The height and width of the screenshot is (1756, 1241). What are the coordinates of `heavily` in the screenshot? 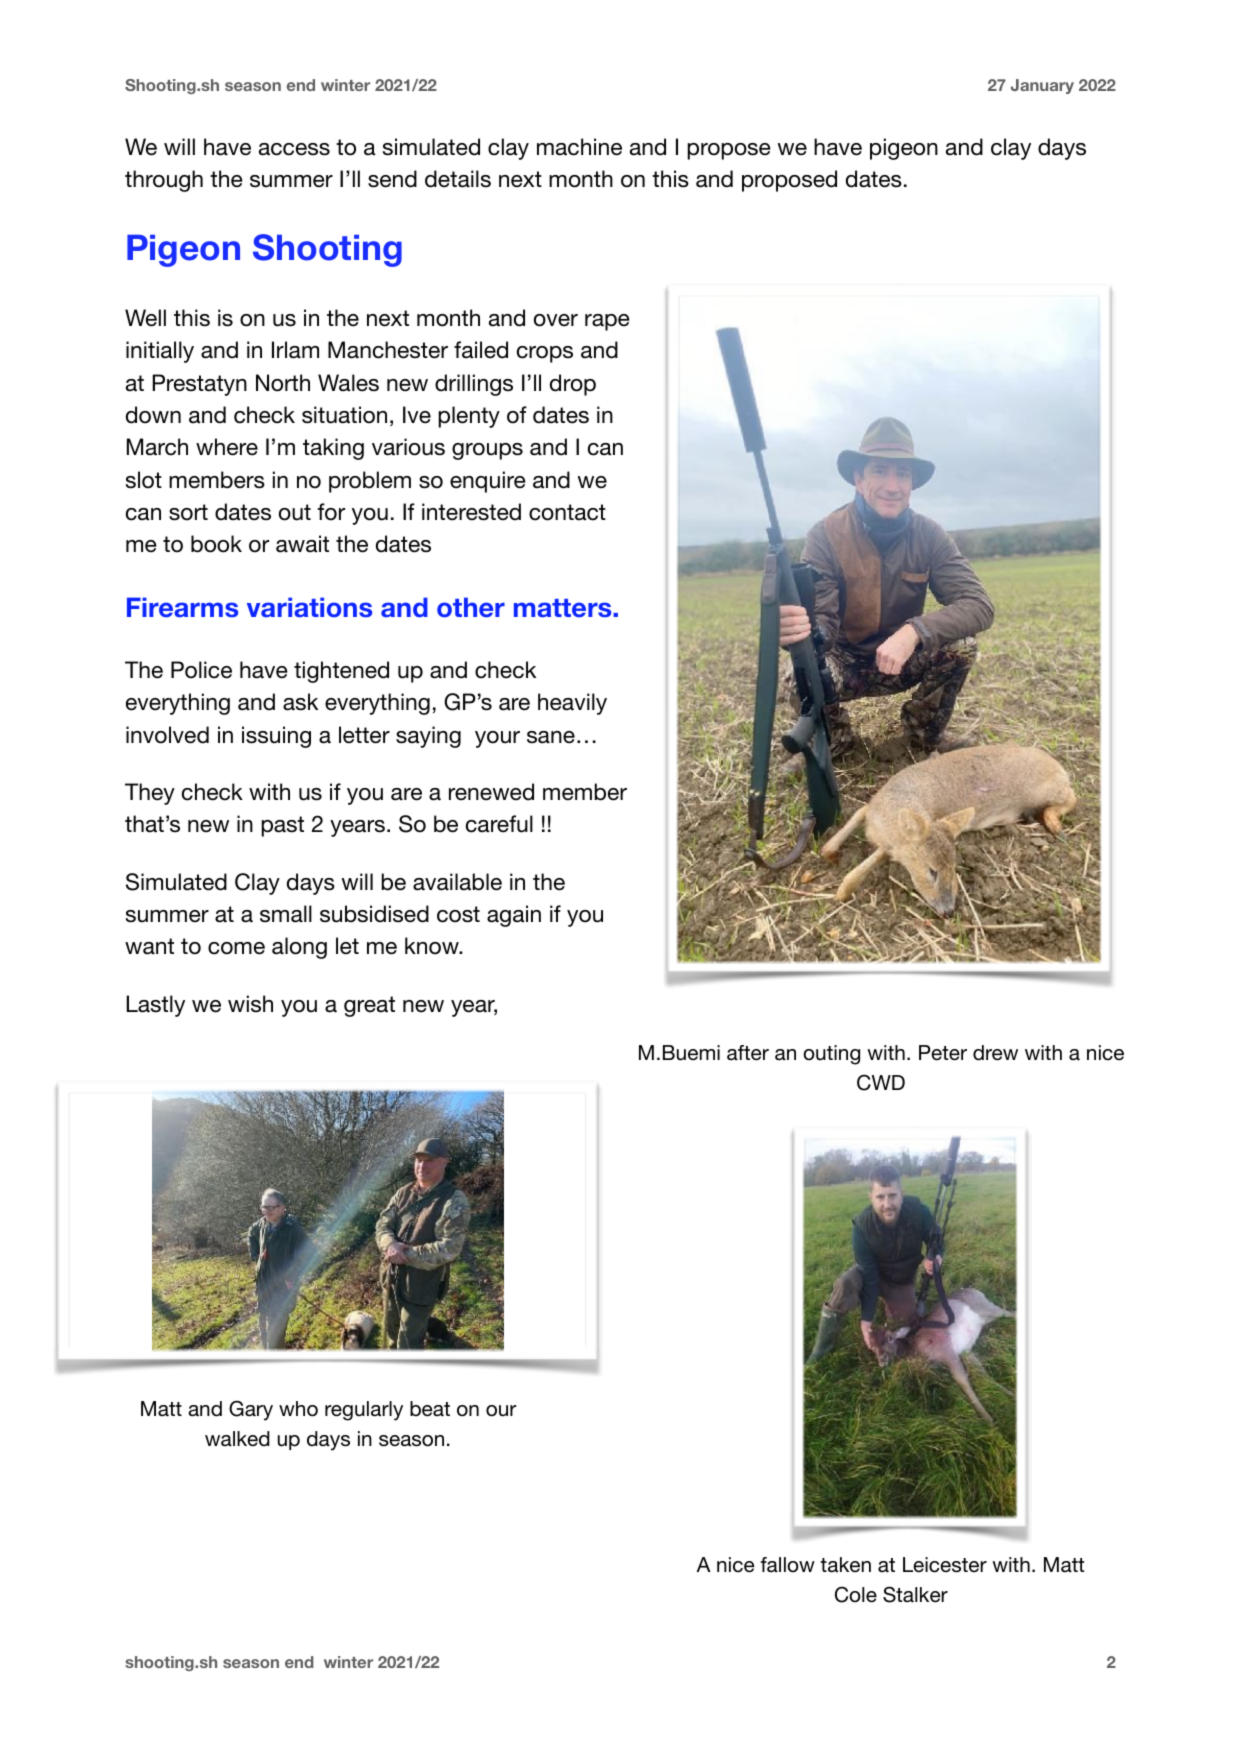 It's located at (572, 704).
